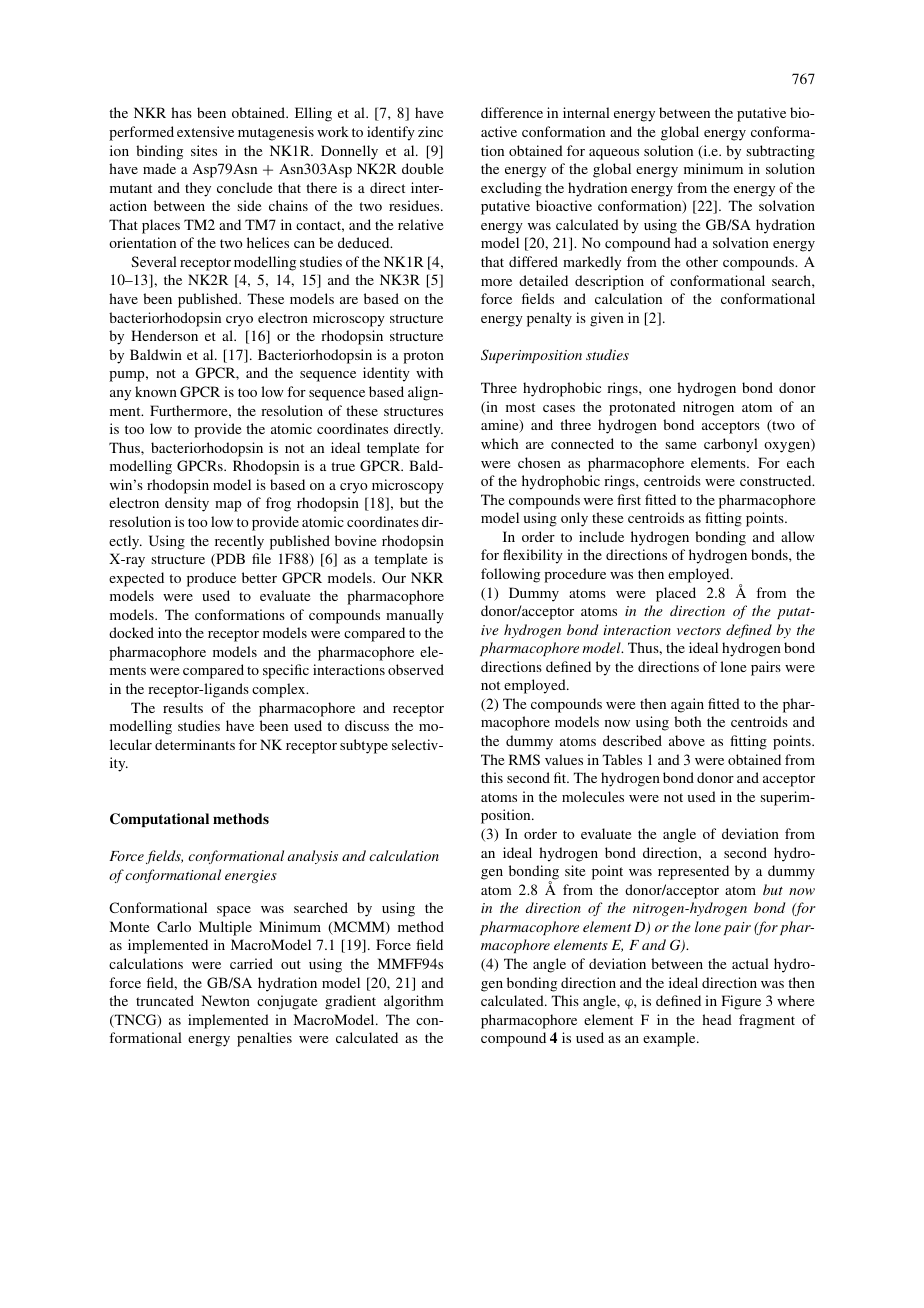 Image resolution: width=924 pixels, height=1308 pixels. I want to click on placed, so click(676, 594).
